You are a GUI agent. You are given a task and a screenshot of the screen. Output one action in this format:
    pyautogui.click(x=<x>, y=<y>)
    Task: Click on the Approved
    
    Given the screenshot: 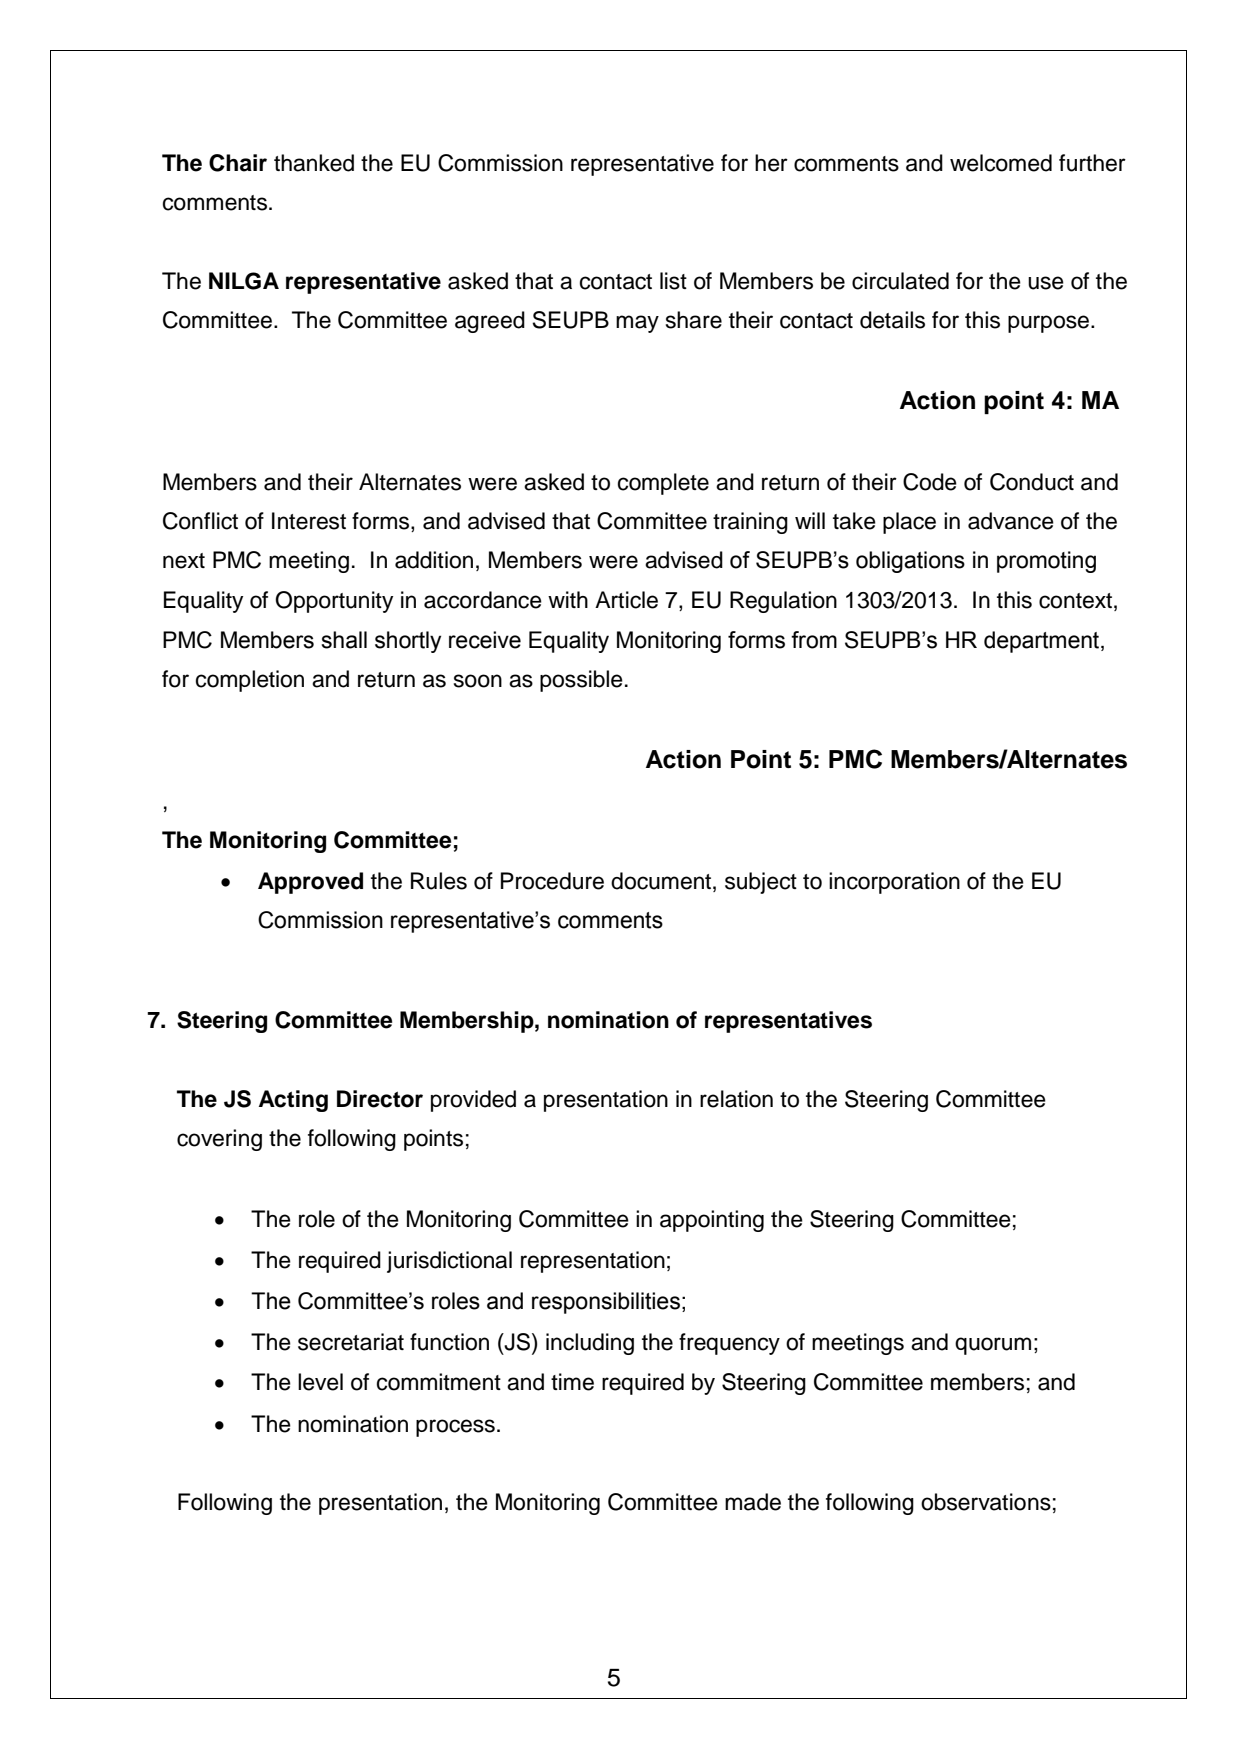 What is the action you would take?
    pyautogui.click(x=310, y=883)
